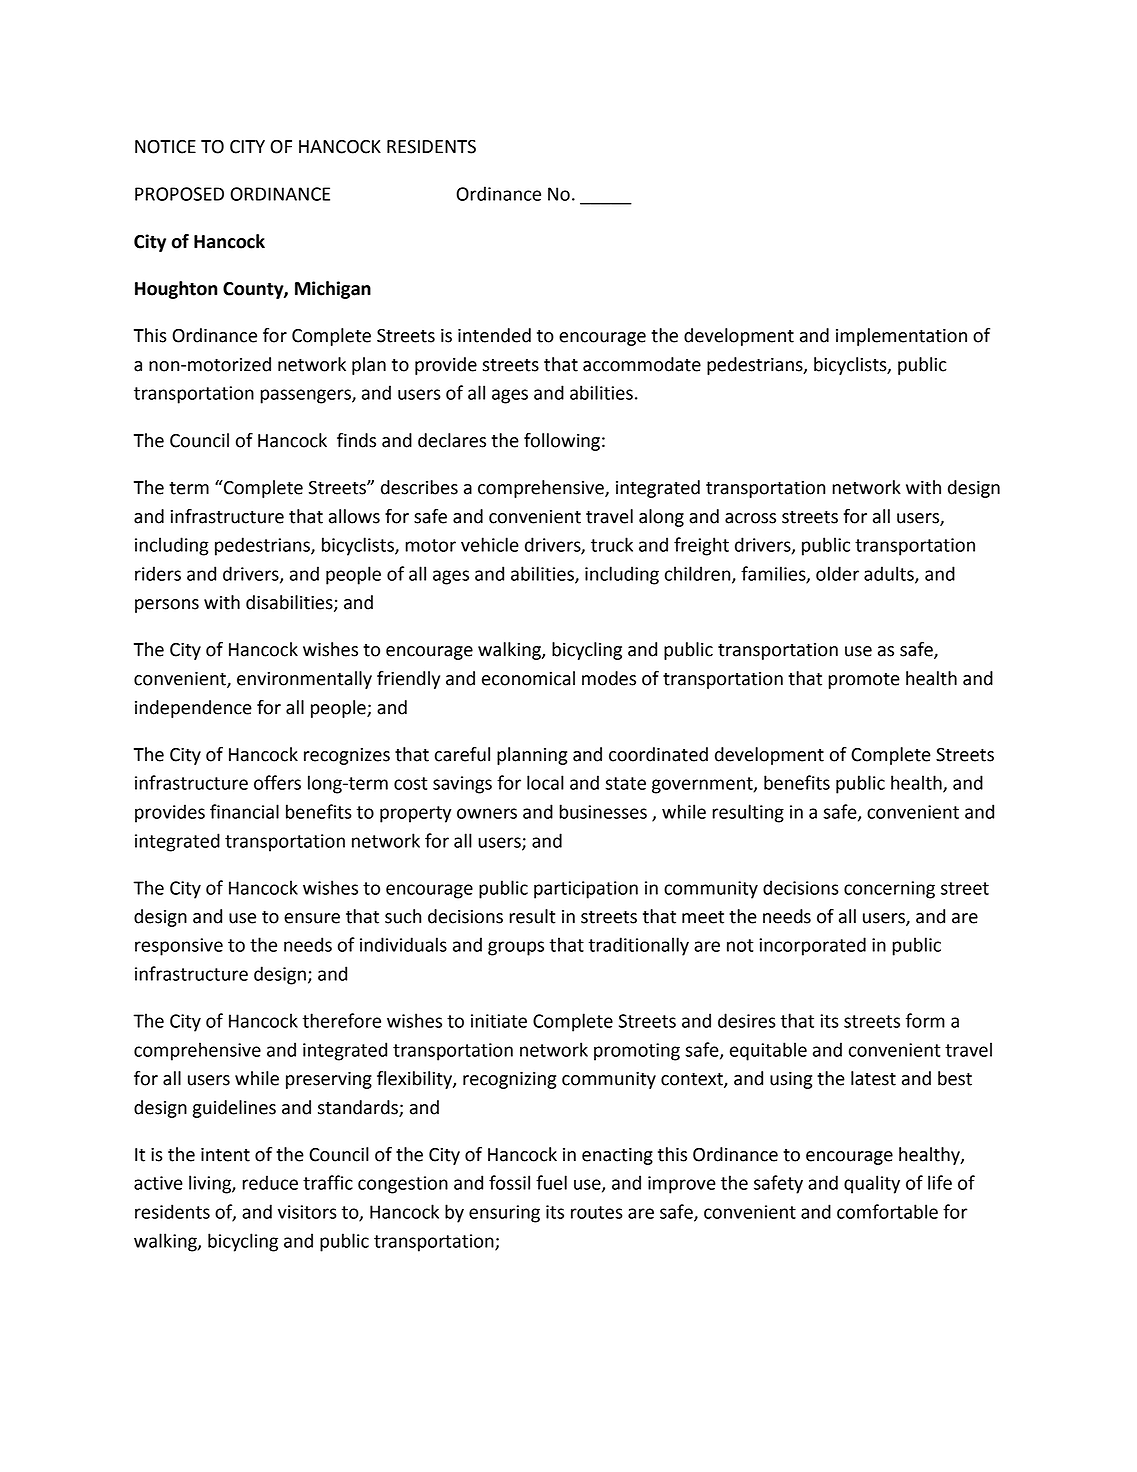 The image size is (1137, 1472). I want to click on older, so click(837, 573).
